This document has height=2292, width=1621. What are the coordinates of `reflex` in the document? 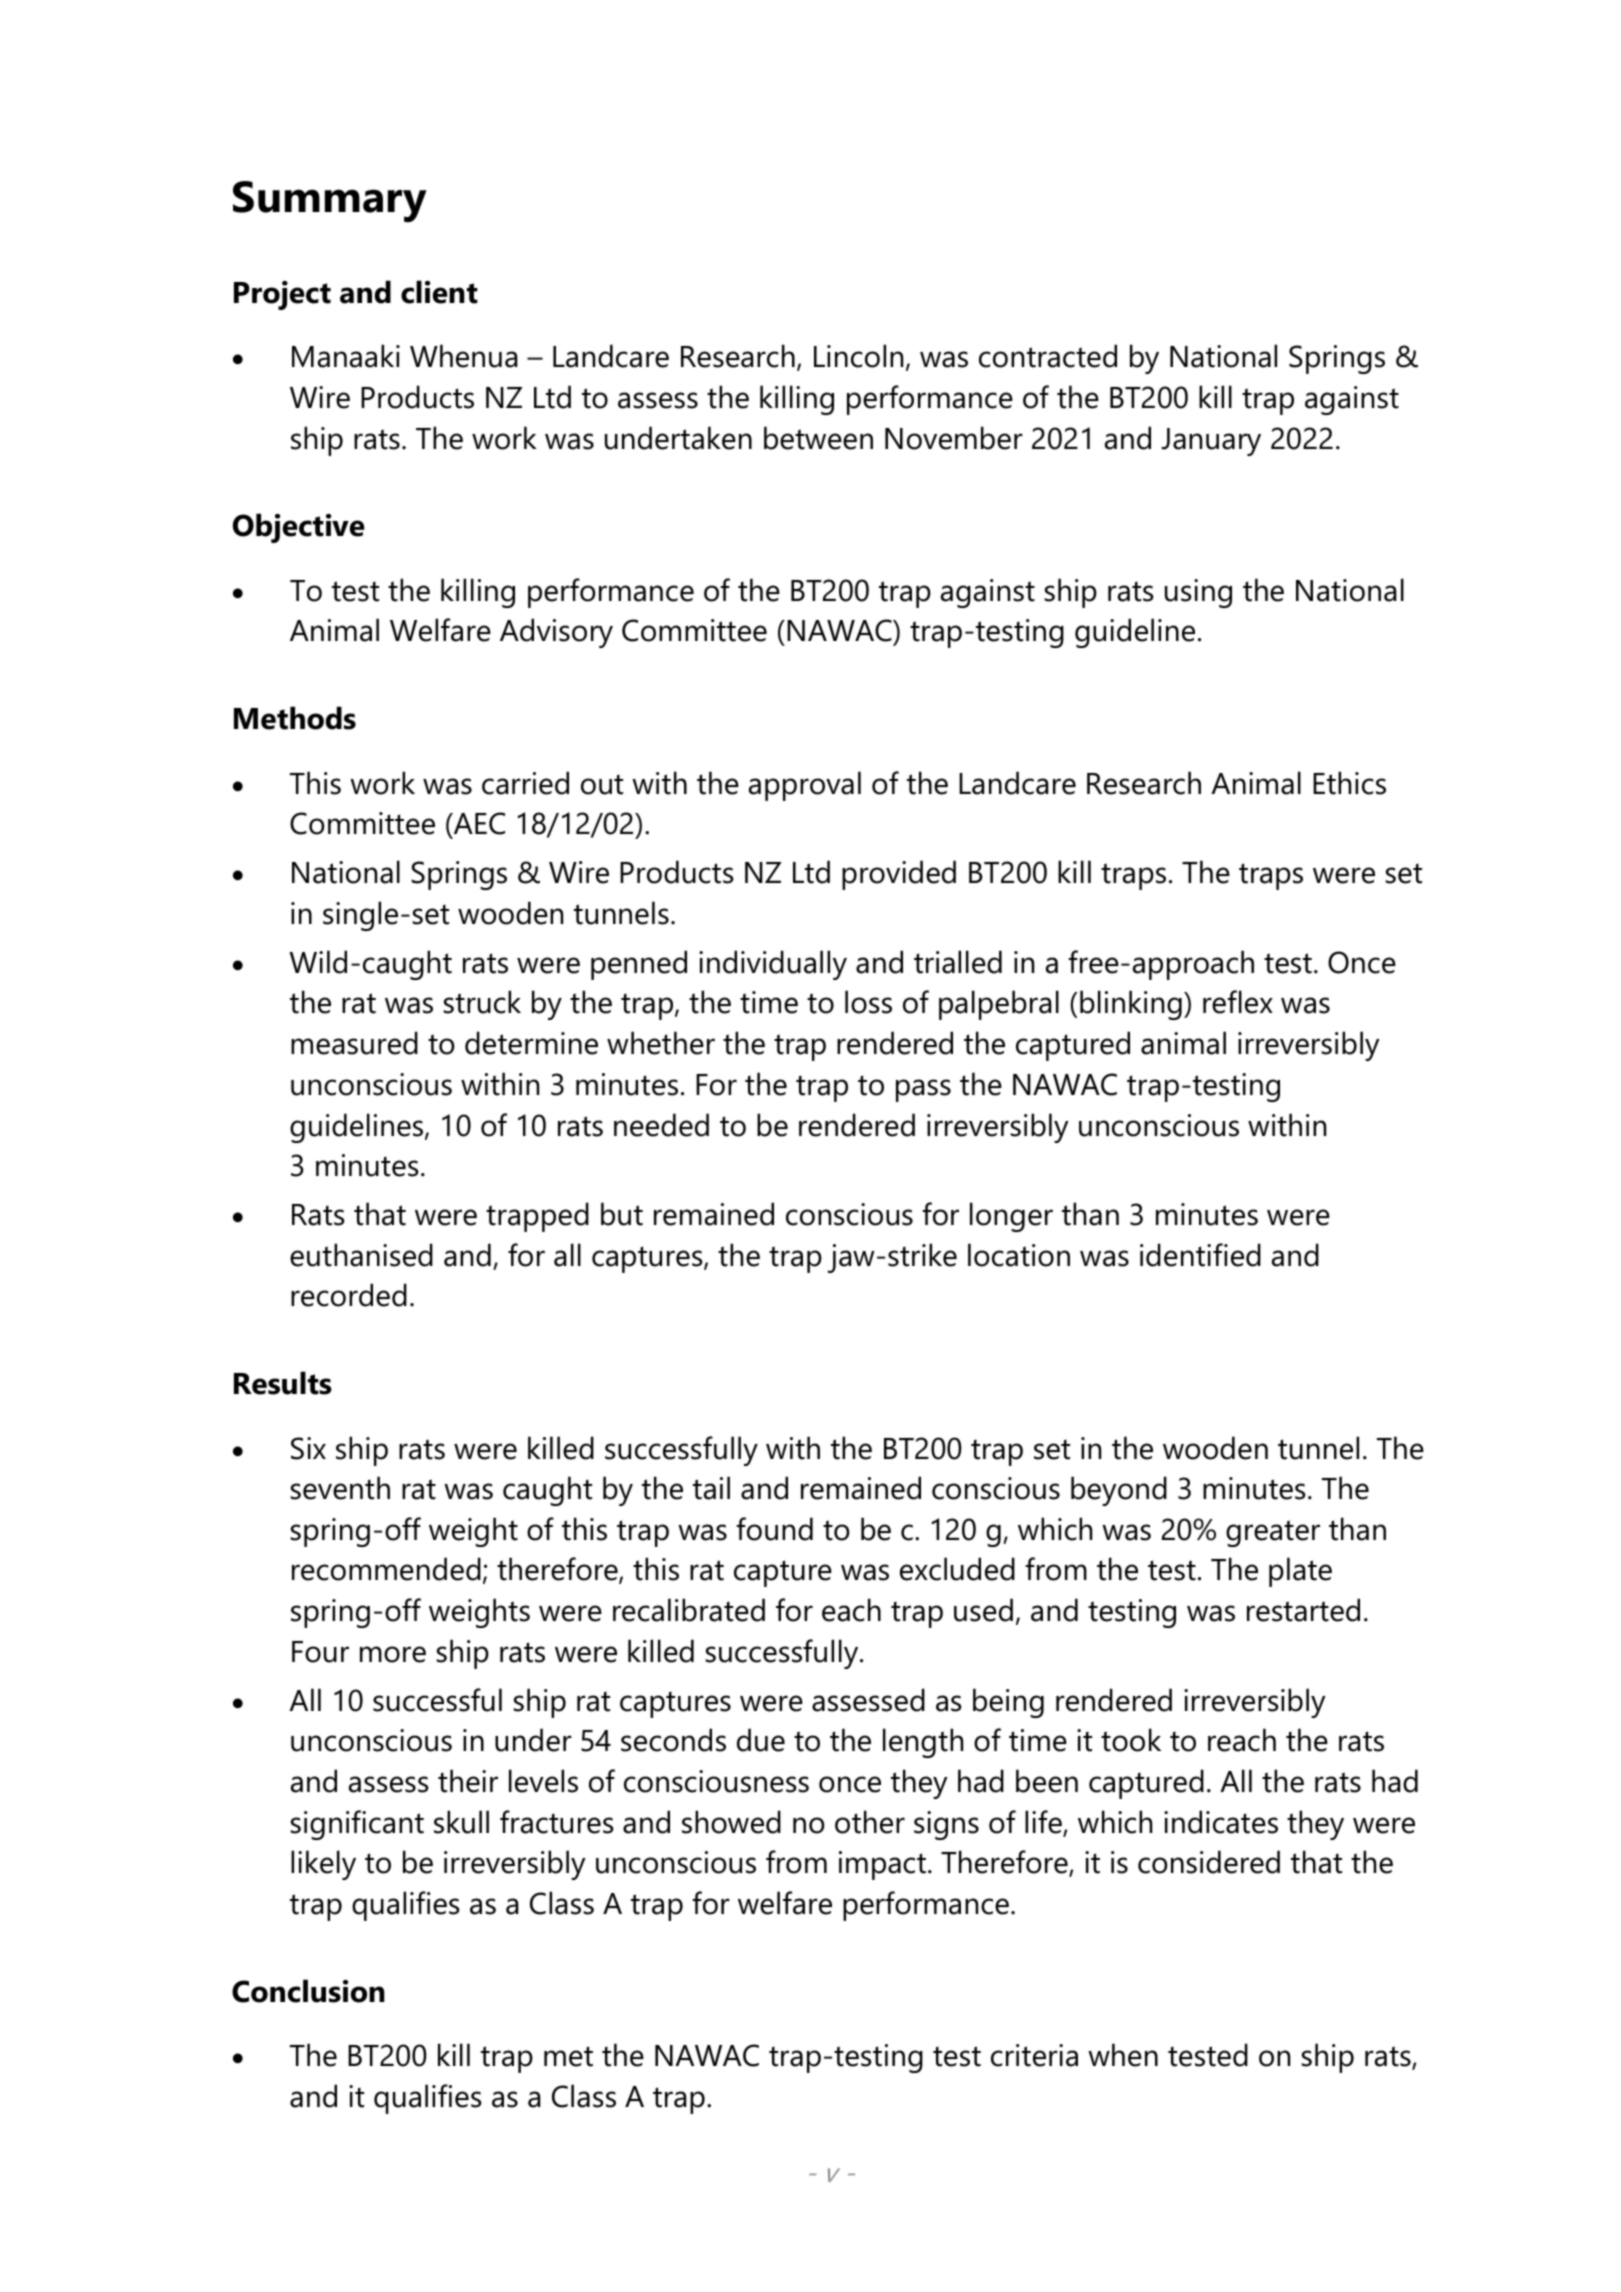 It's located at (1238, 1002).
